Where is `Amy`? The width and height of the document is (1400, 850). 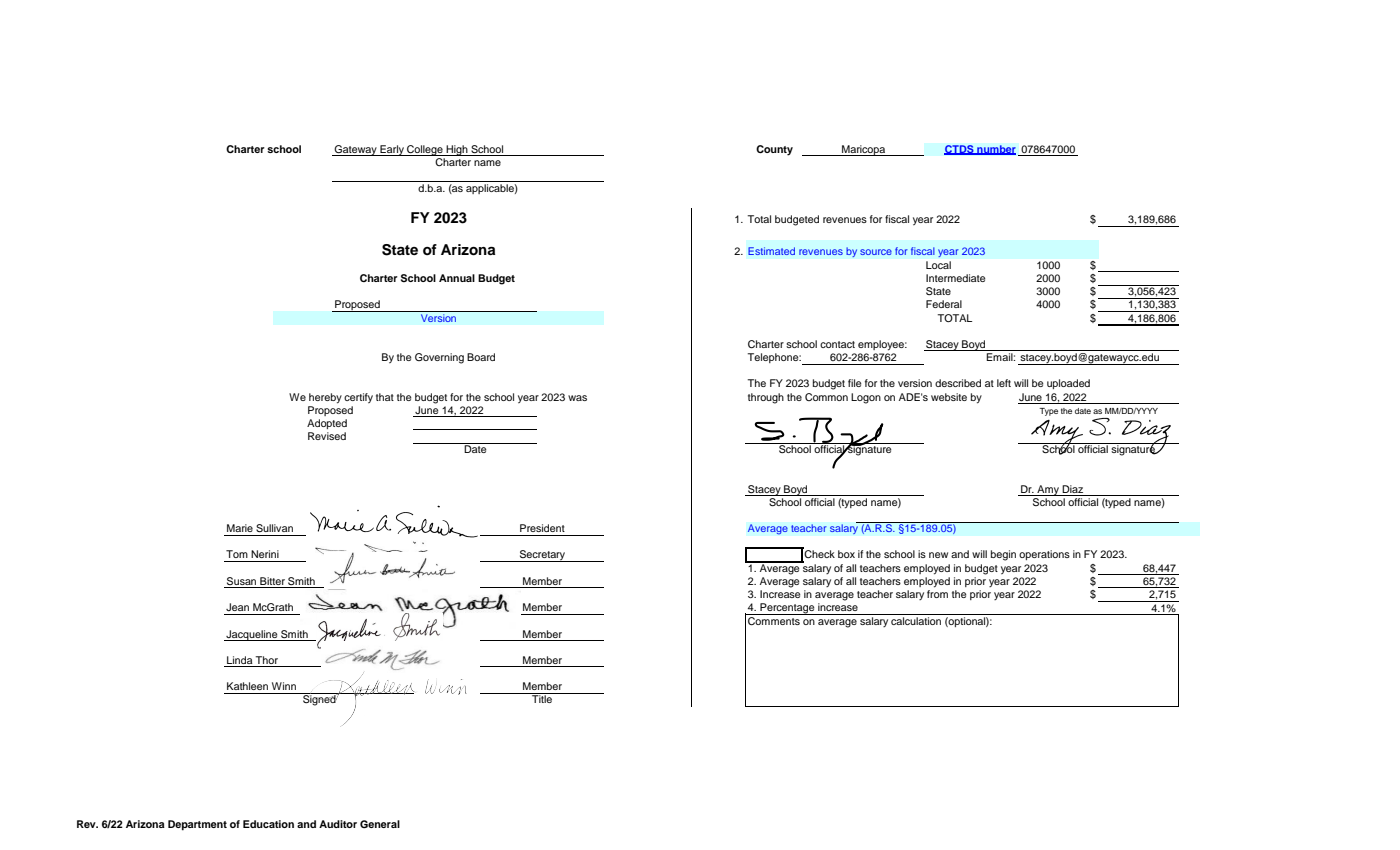 Amy is located at coordinates (1048, 490).
